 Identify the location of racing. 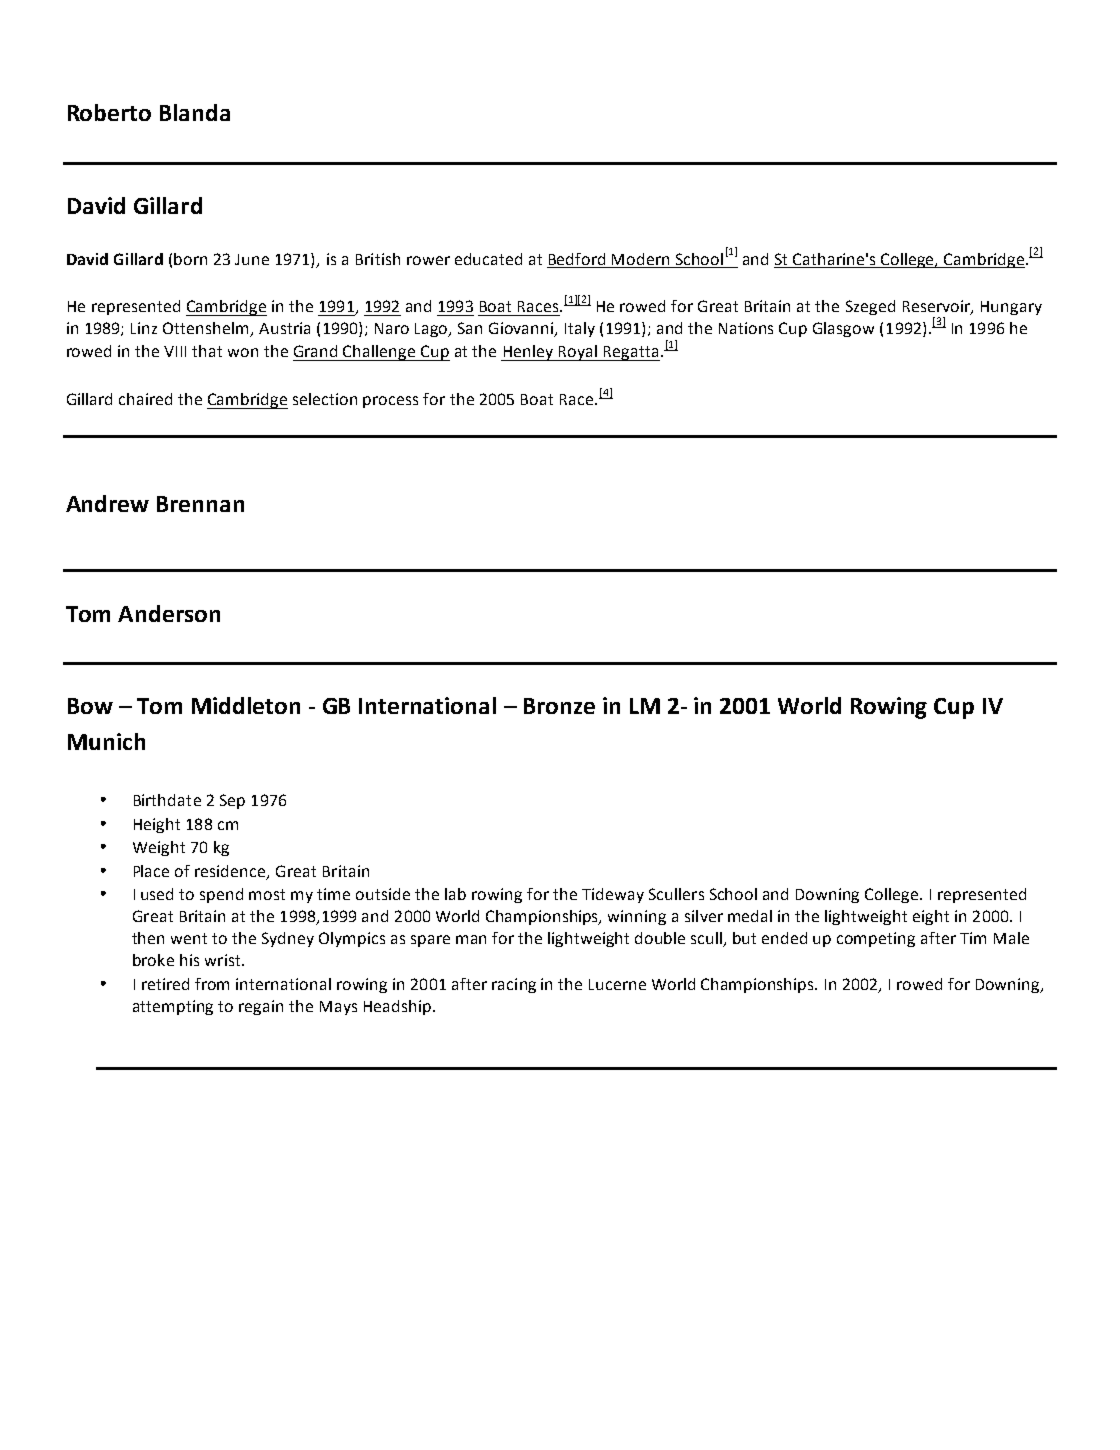
(514, 985).
